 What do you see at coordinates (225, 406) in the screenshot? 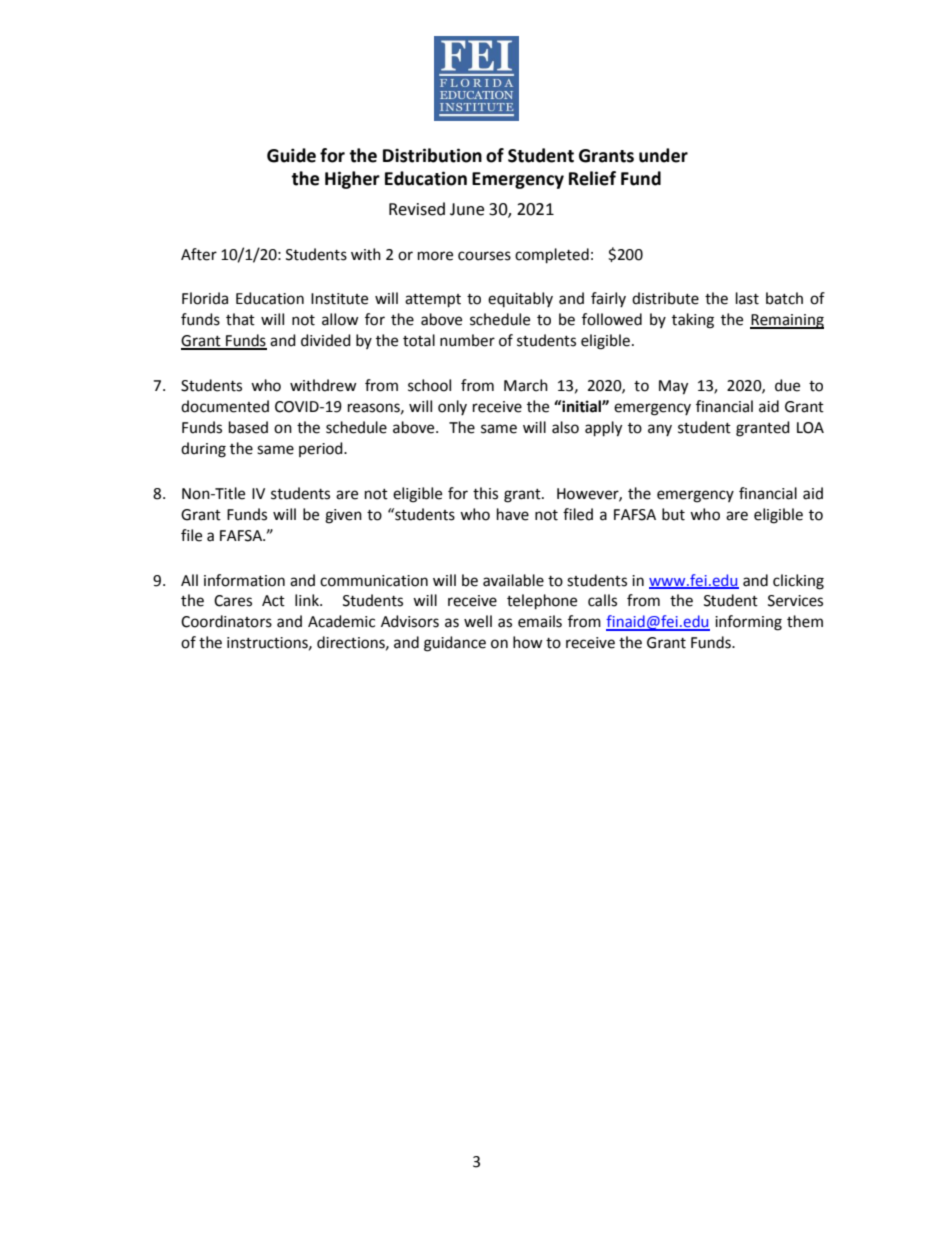
I see `documented` at bounding box center [225, 406].
